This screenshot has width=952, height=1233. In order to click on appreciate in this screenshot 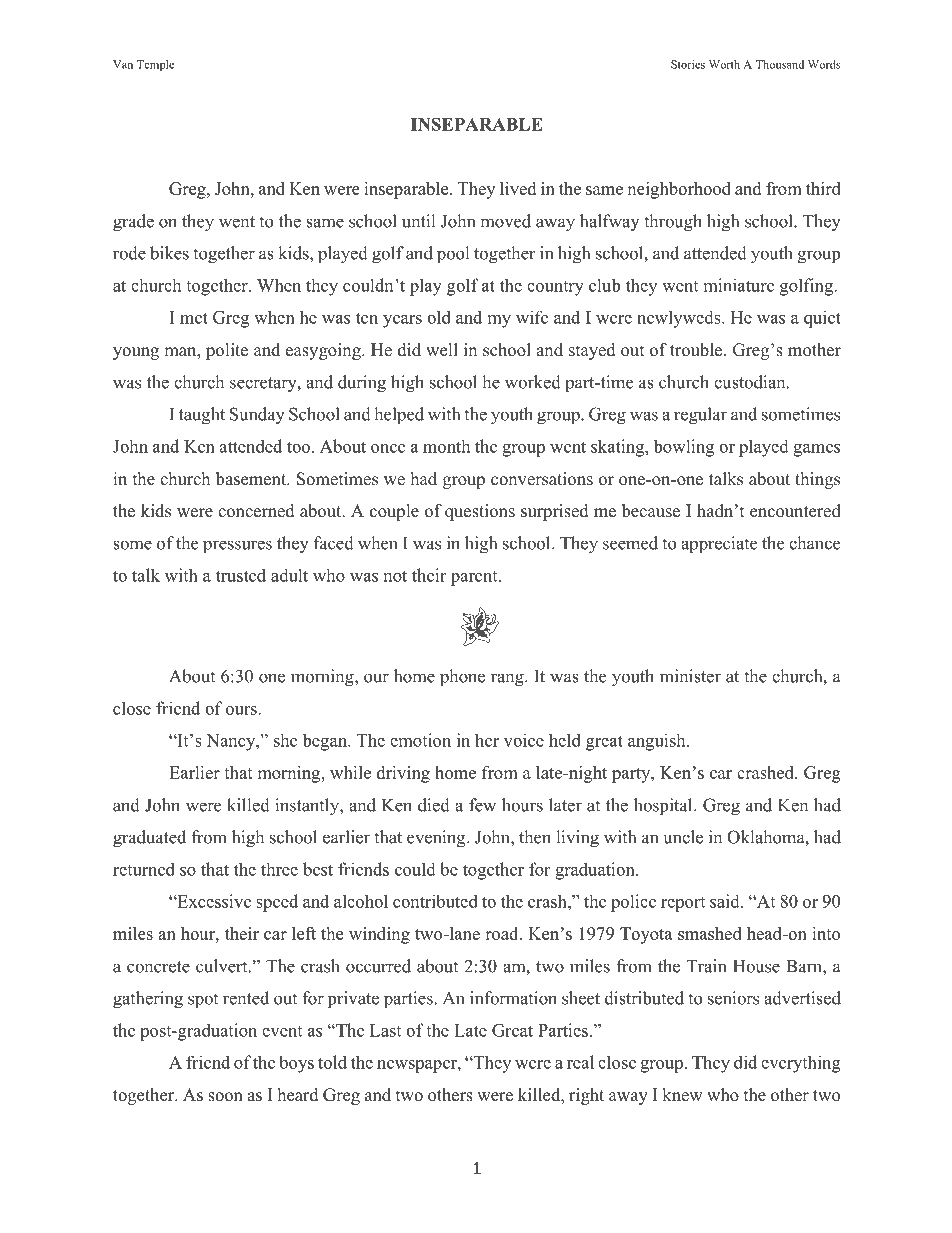, I will do `click(719, 544)`.
